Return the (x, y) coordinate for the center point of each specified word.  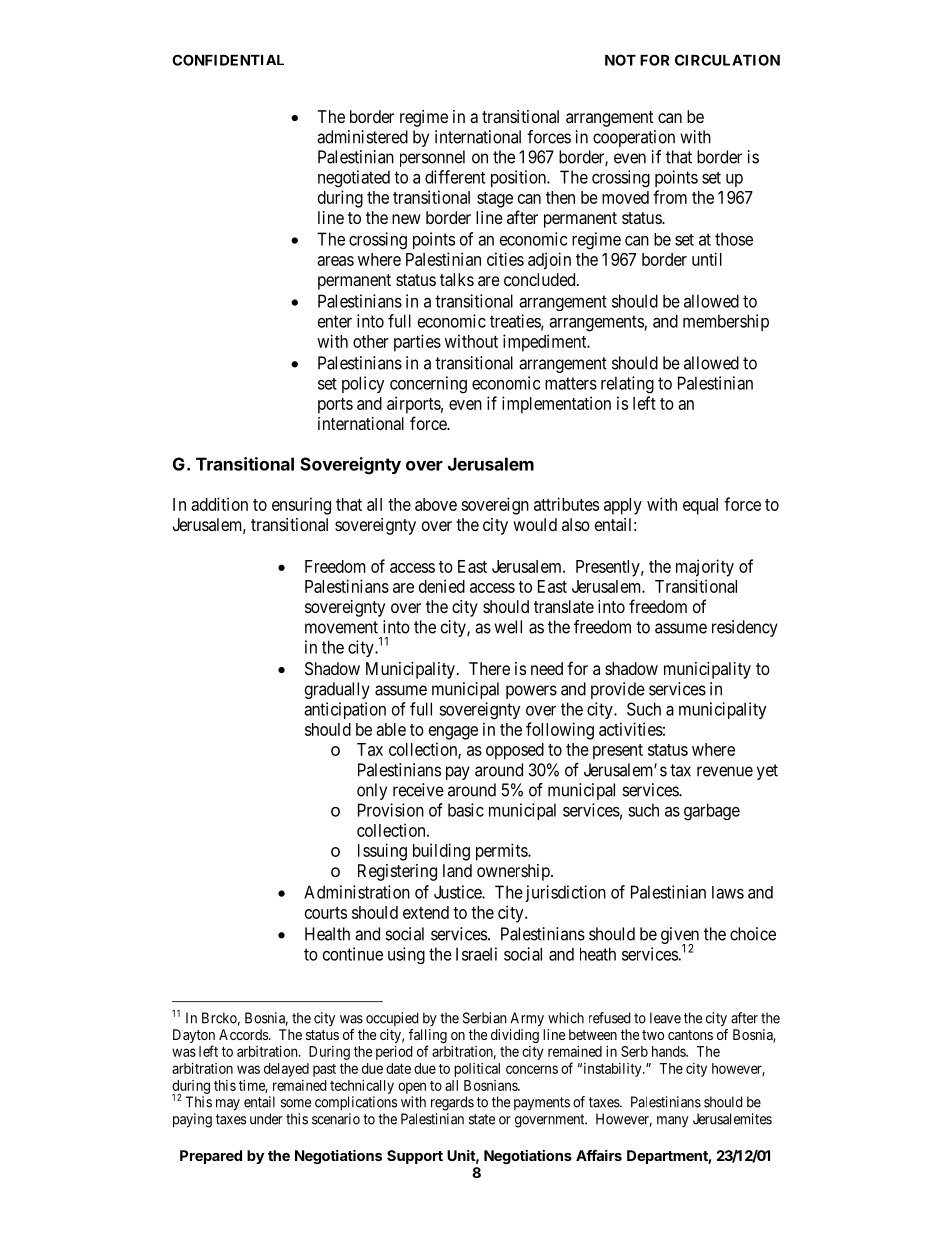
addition (219, 504)
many (673, 1121)
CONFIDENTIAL (228, 60)
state (482, 1119)
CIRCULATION (727, 60)
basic (466, 810)
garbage (712, 812)
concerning (428, 385)
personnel (432, 158)
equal (700, 506)
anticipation (345, 710)
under (266, 1119)
